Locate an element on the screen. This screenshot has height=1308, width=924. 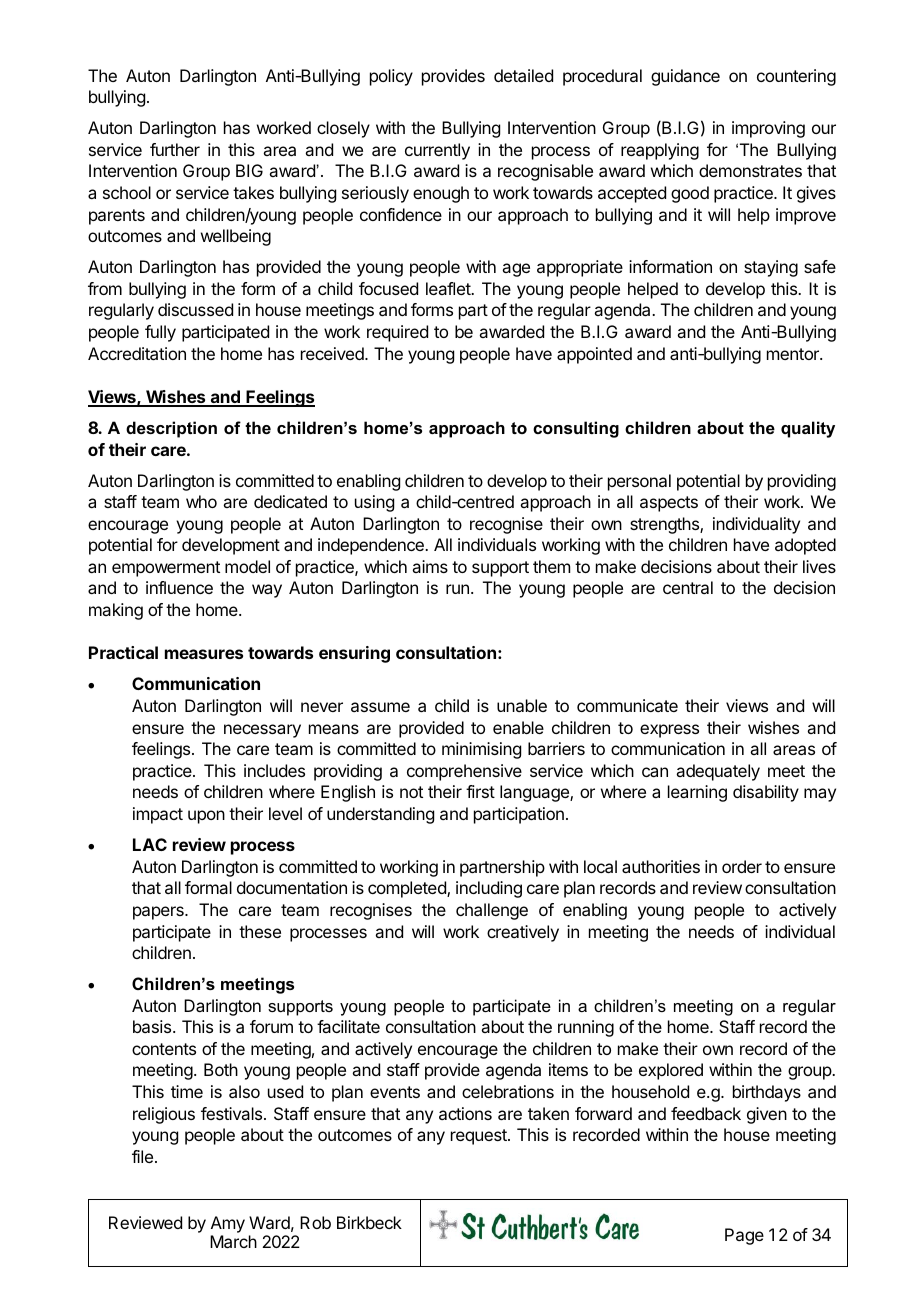
request is located at coordinates (480, 1137).
